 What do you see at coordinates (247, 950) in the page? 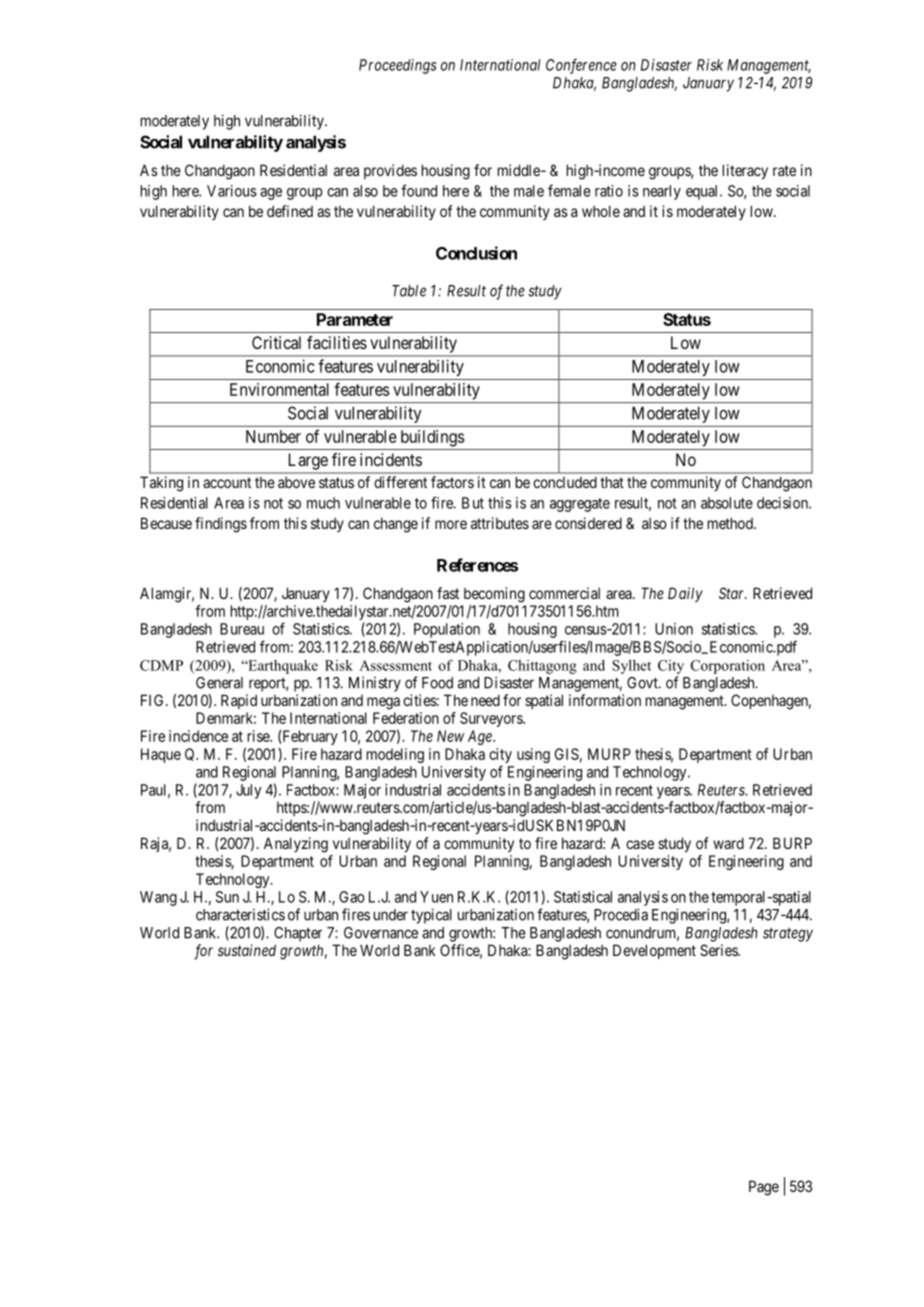
I see `sustained` at bounding box center [247, 950].
